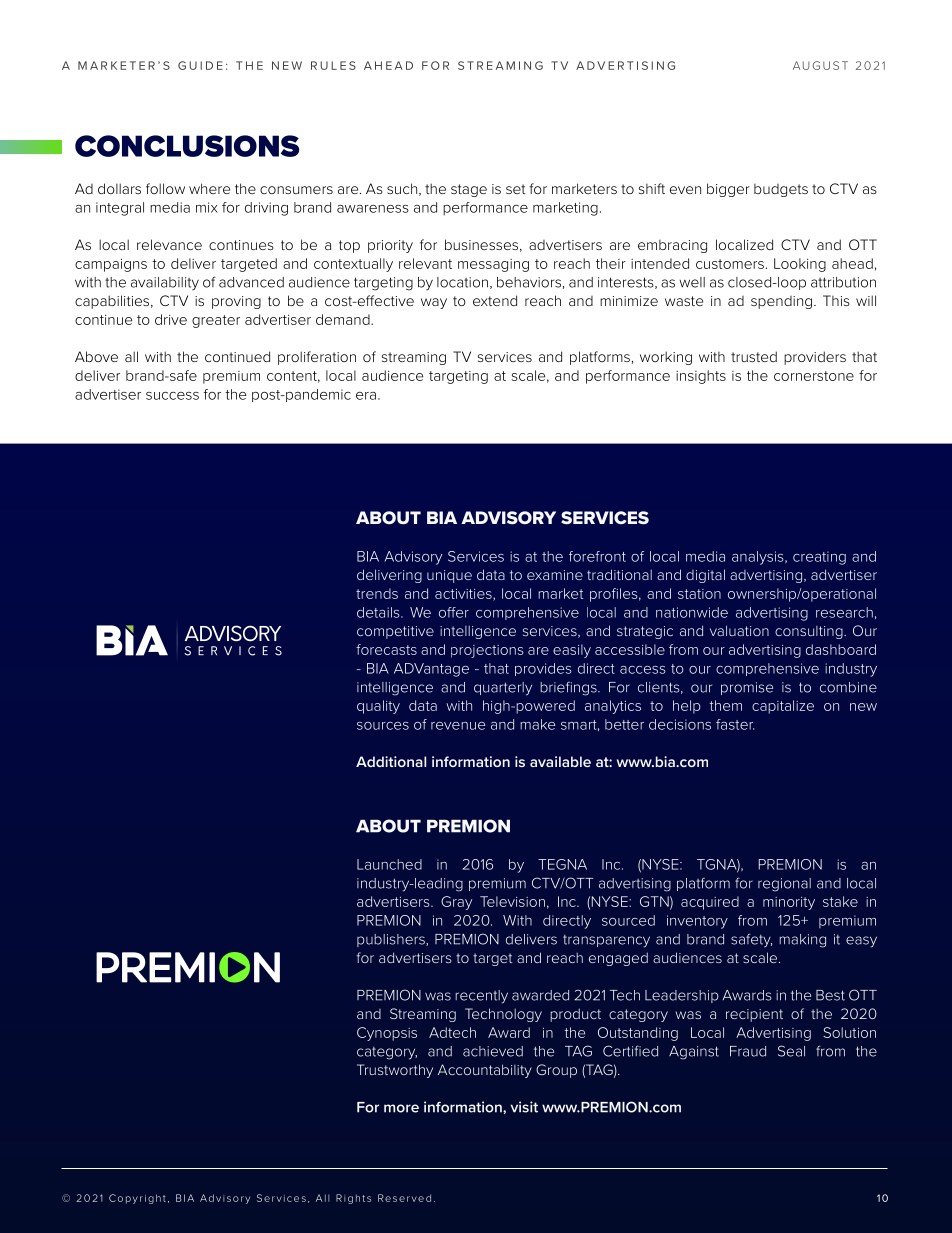  I want to click on GUIDE, so click(200, 65).
